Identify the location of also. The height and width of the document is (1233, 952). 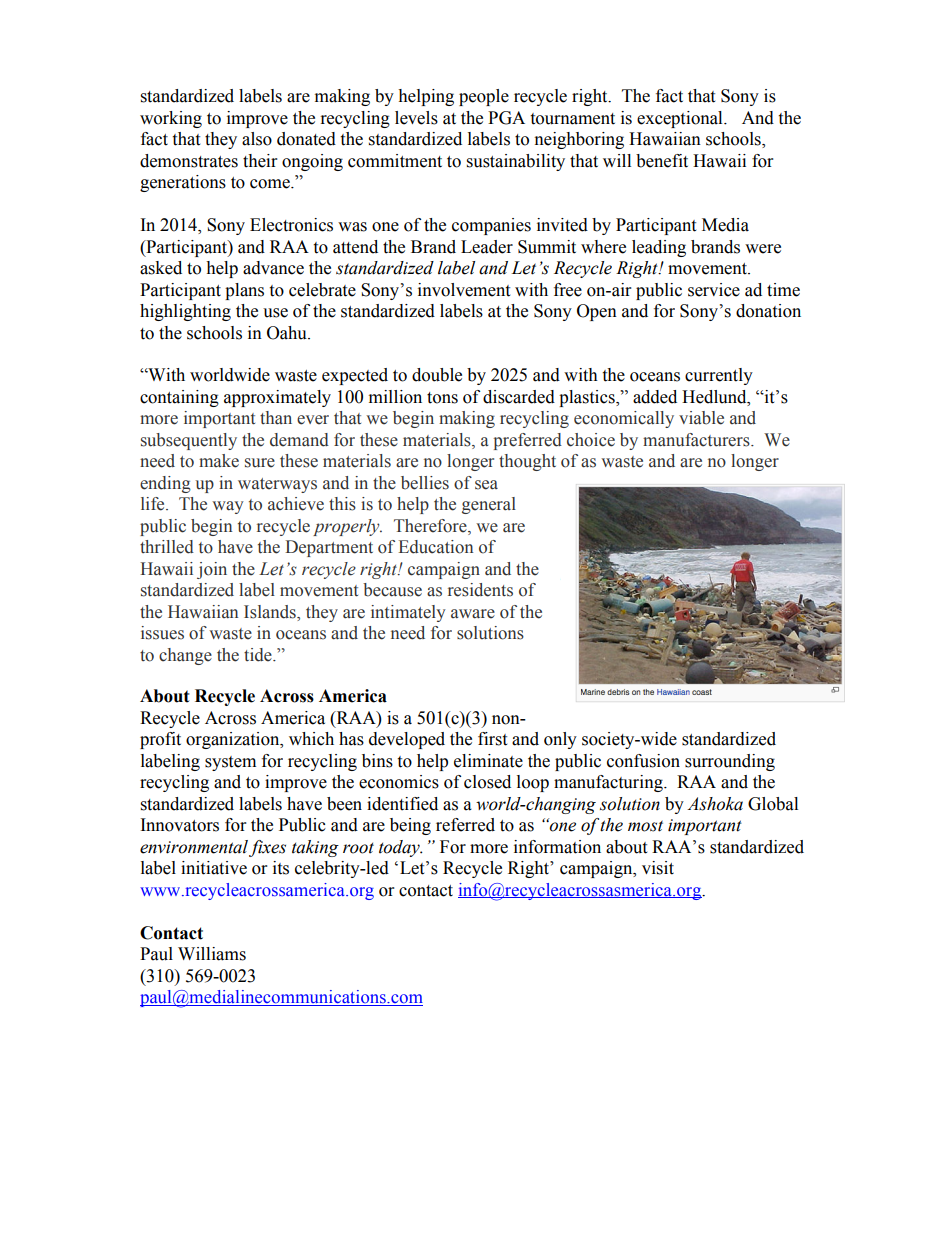
(257, 139).
